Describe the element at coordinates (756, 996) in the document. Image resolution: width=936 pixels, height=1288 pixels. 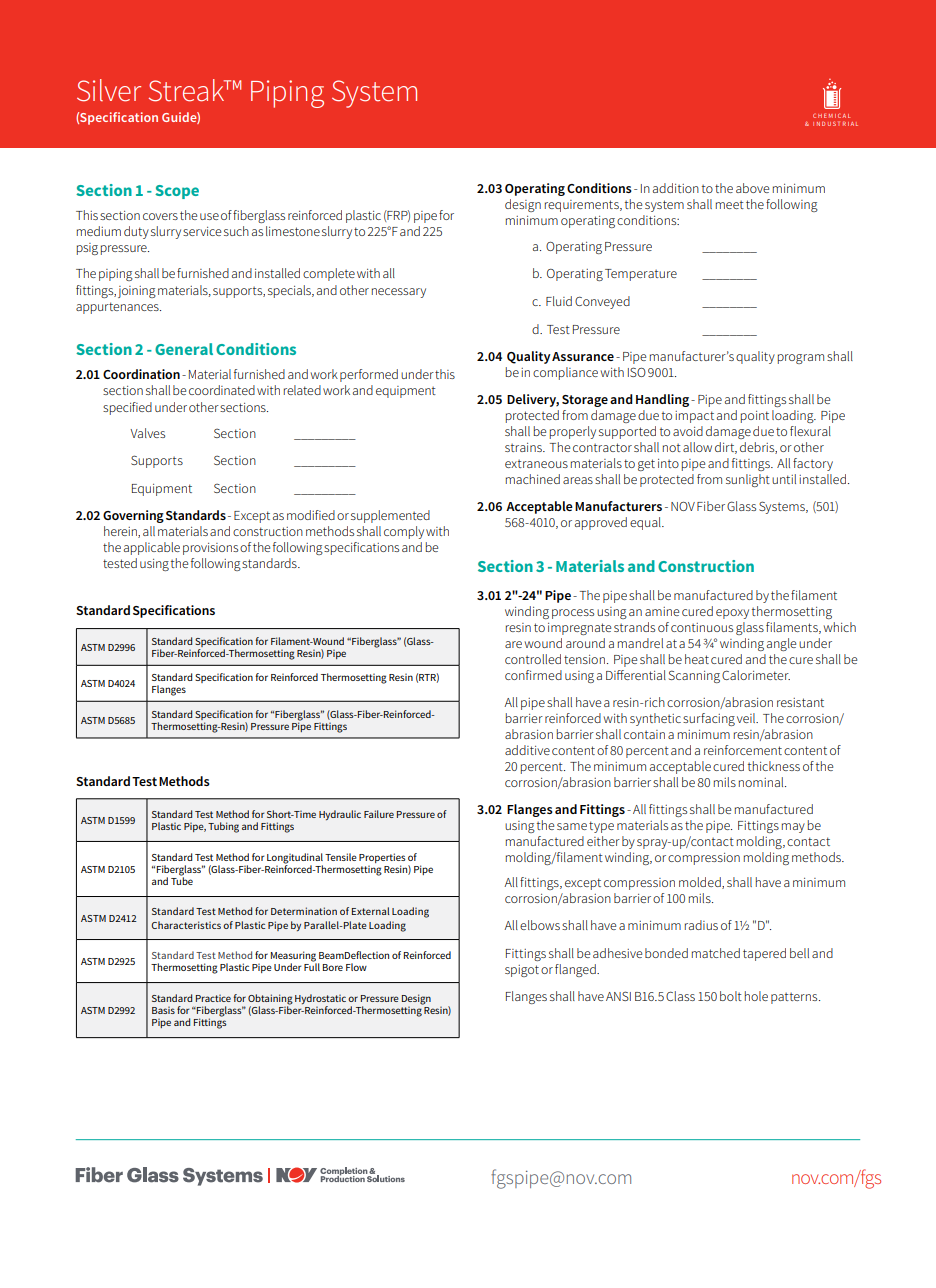
I see `hole` at that location.
